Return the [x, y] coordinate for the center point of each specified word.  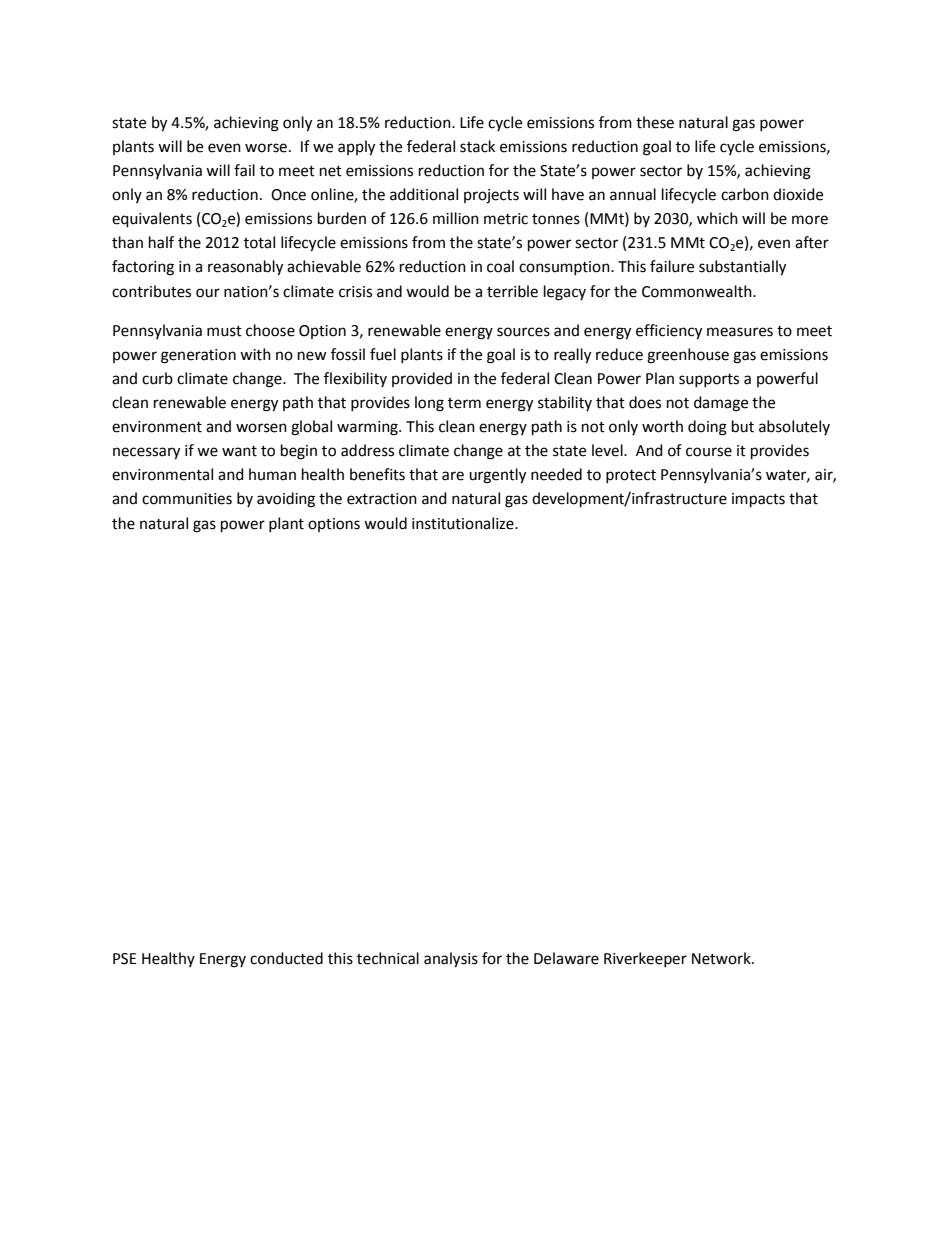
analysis [451, 960]
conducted [286, 958]
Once [288, 195]
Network [722, 958]
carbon [745, 194]
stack [477, 146]
